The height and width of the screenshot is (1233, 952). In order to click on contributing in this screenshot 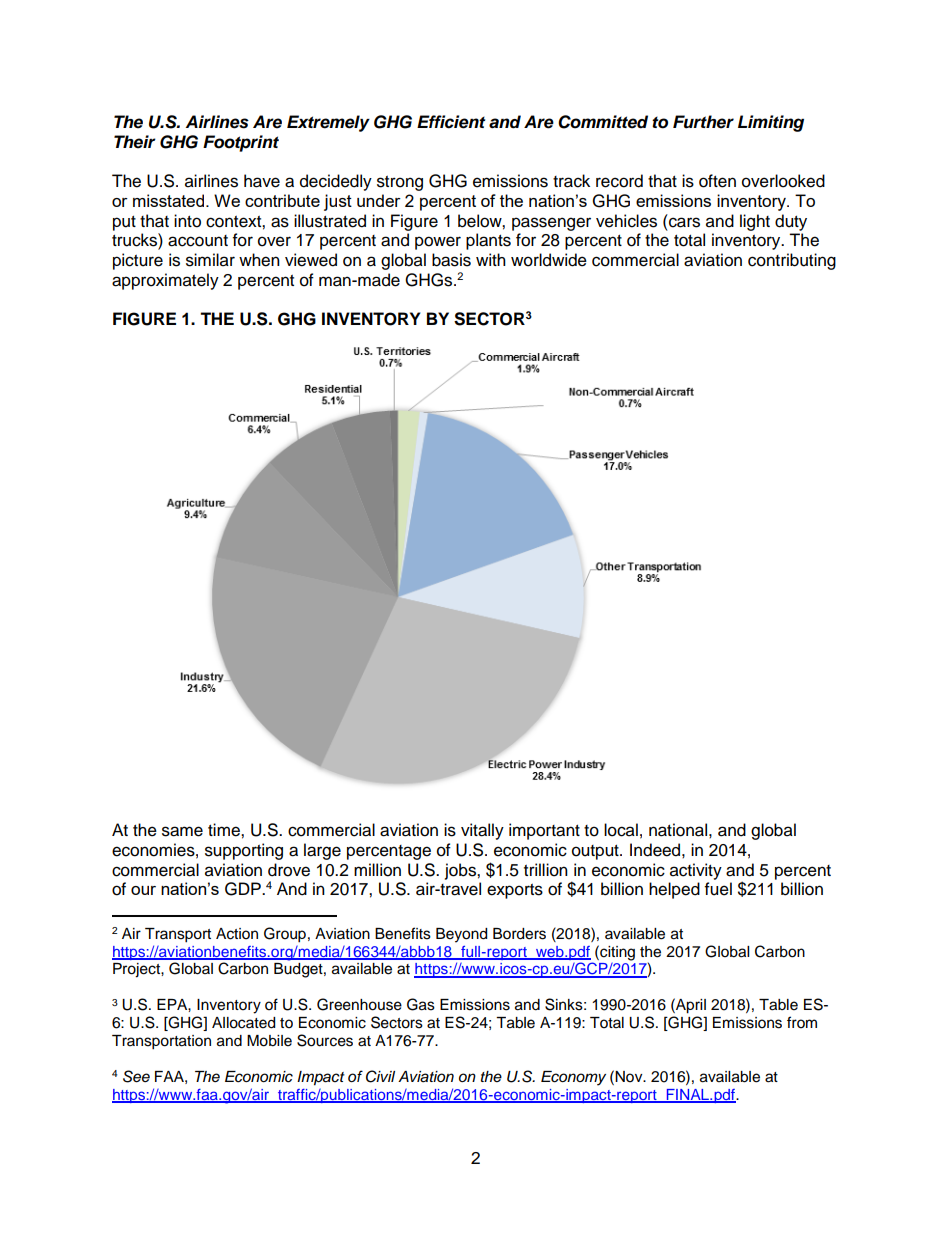, I will do `click(792, 261)`.
